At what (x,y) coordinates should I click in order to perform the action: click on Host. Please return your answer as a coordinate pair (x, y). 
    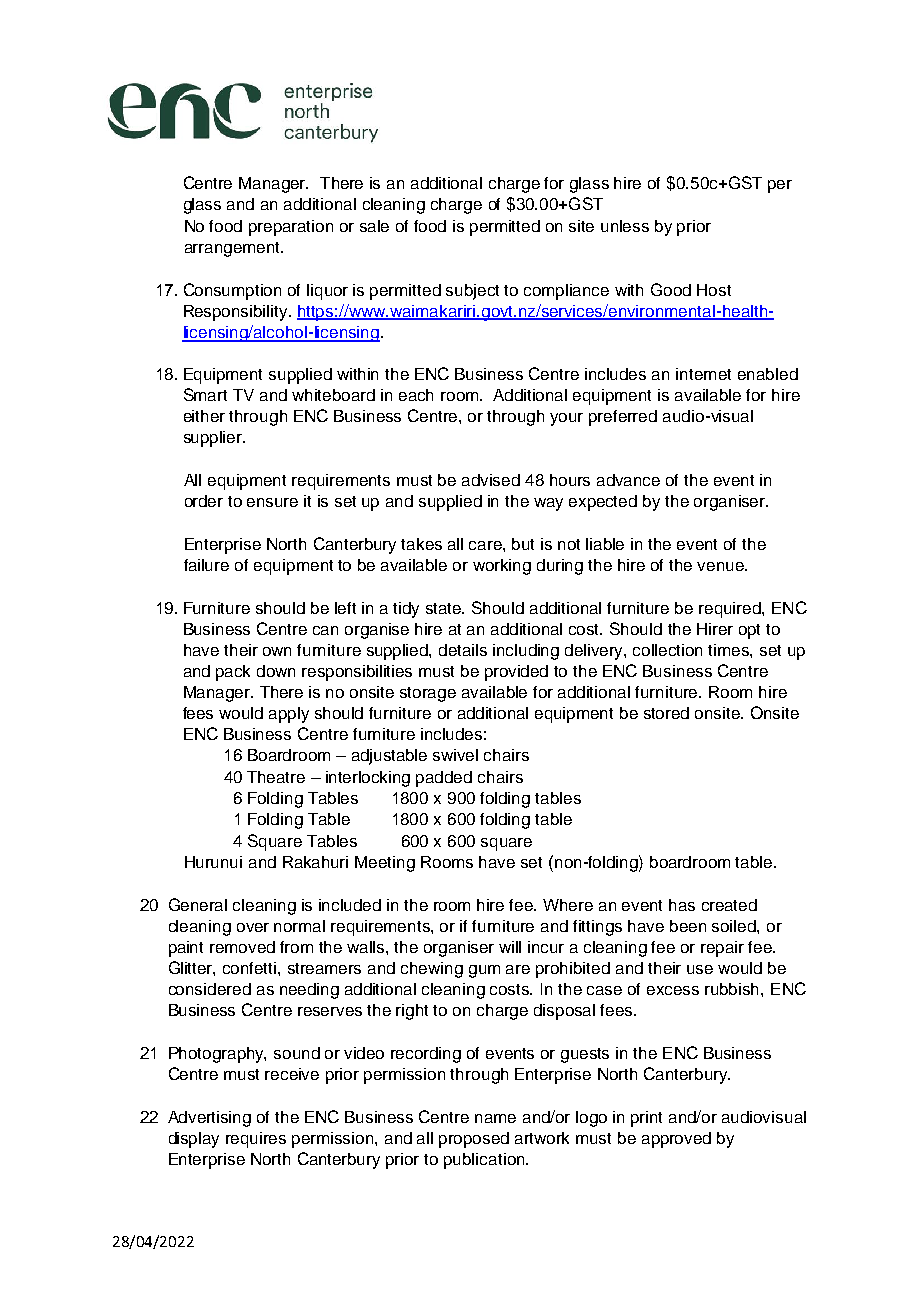
    Looking at the image, I should click on (714, 290).
